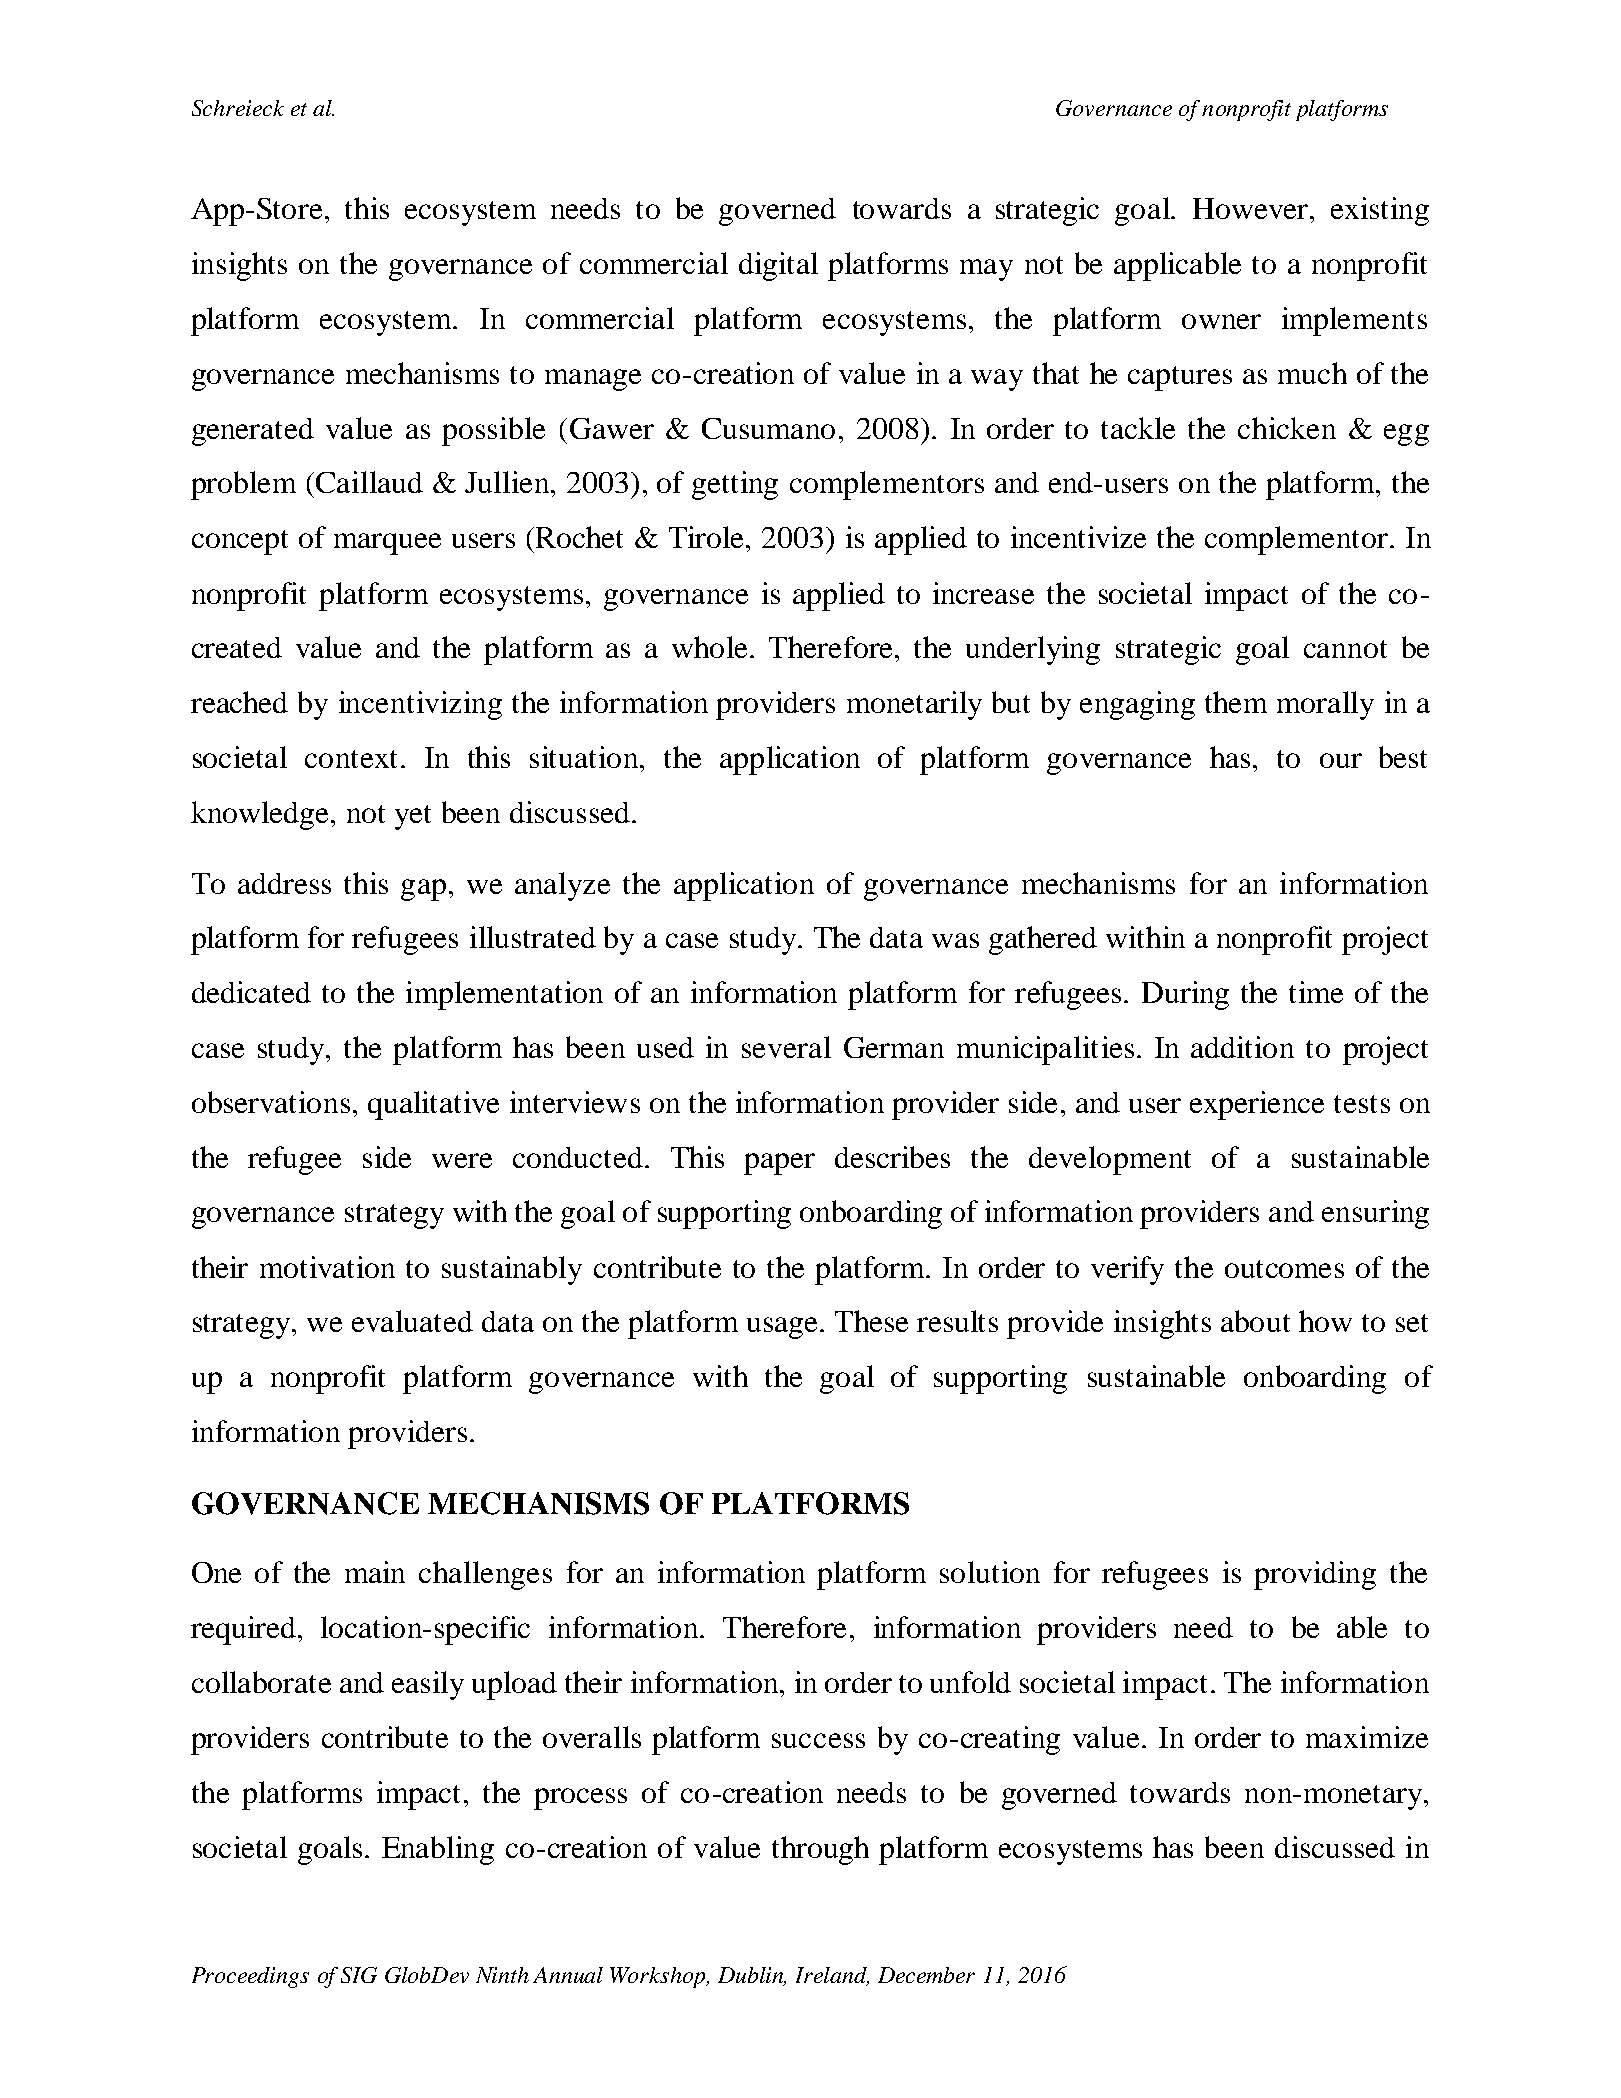  What do you see at coordinates (1367, 1737) in the screenshot?
I see `maximize` at bounding box center [1367, 1737].
